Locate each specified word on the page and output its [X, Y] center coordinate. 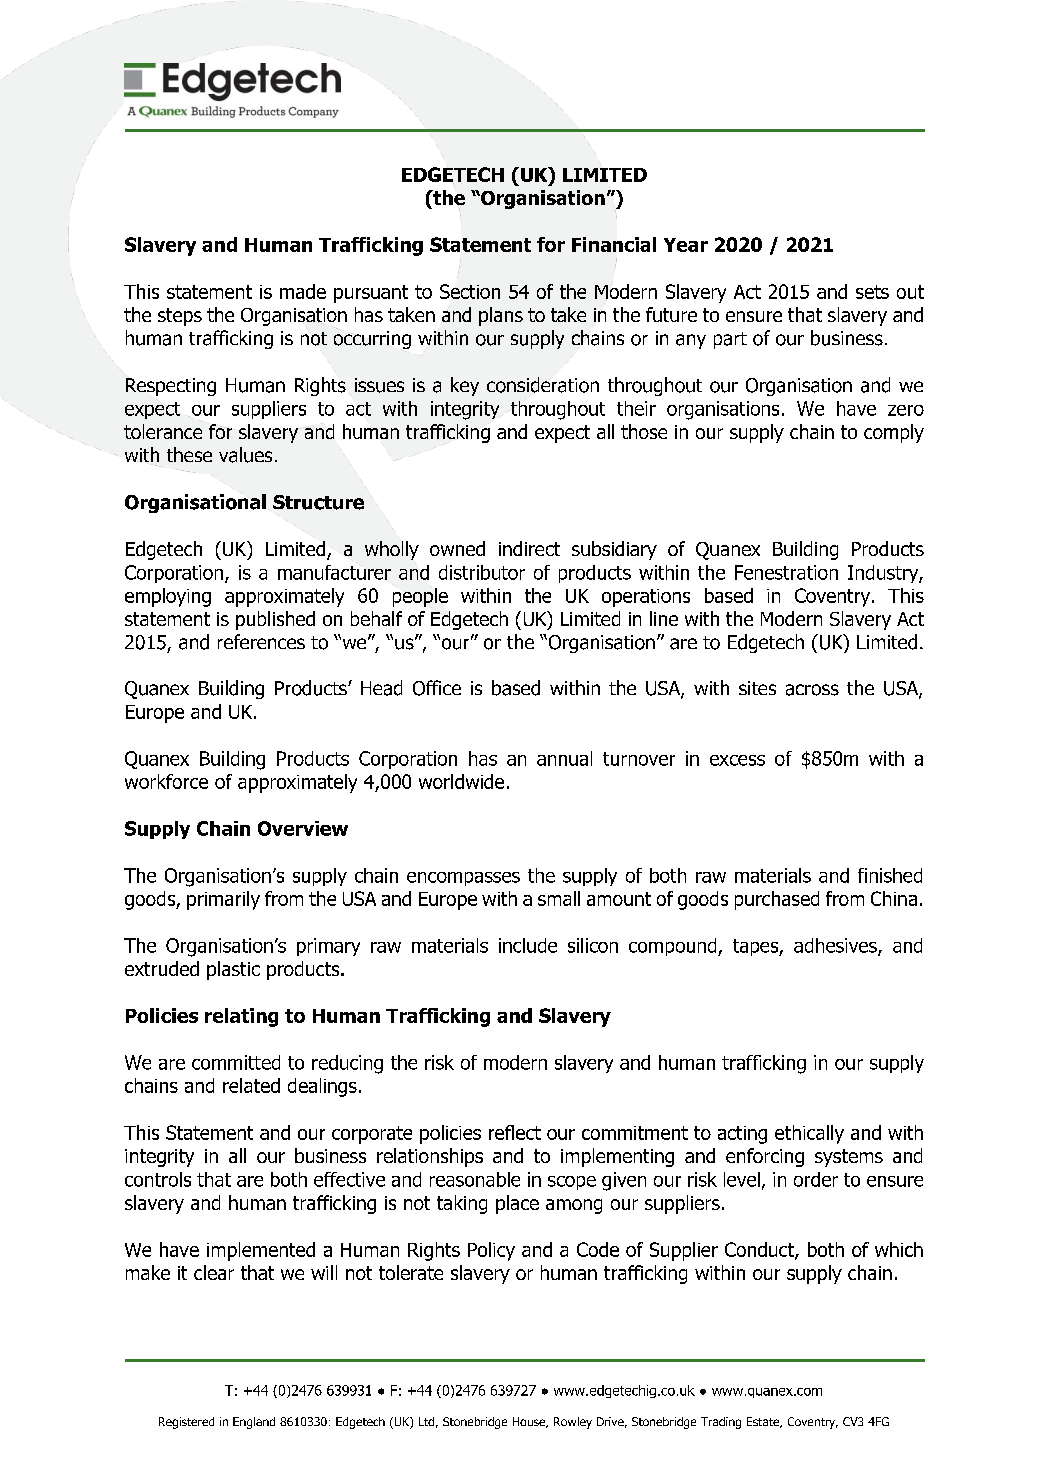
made [303, 291]
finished [890, 875]
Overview [303, 828]
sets [872, 292]
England [254, 1423]
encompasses [463, 879]
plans [501, 316]
